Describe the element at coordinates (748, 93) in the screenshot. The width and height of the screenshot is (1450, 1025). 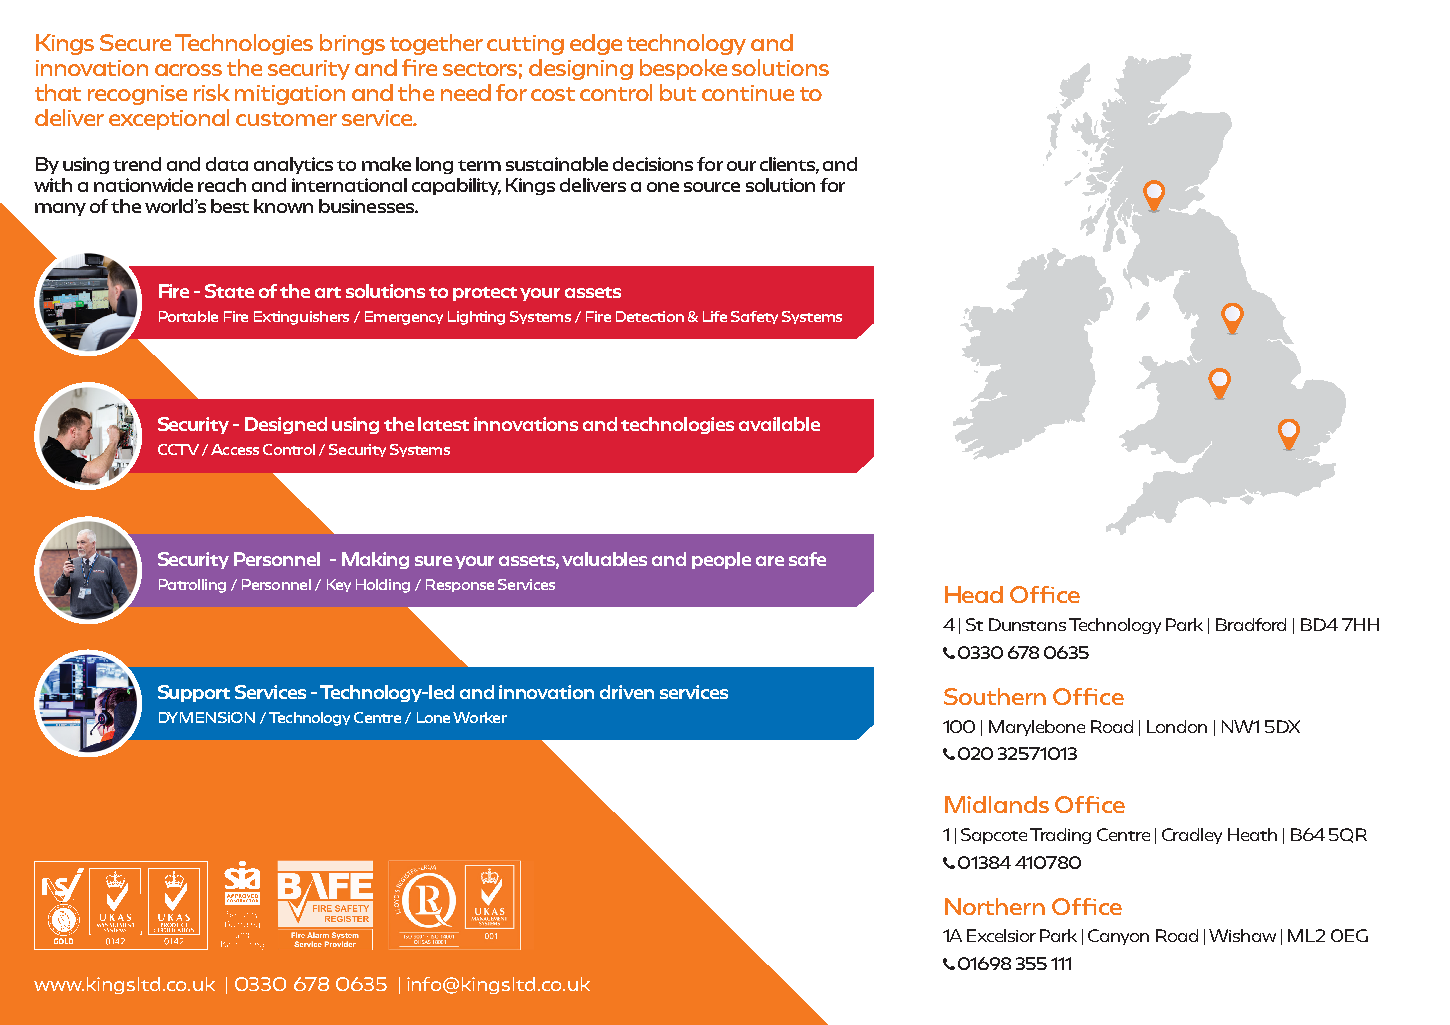
I see `continue` at that location.
